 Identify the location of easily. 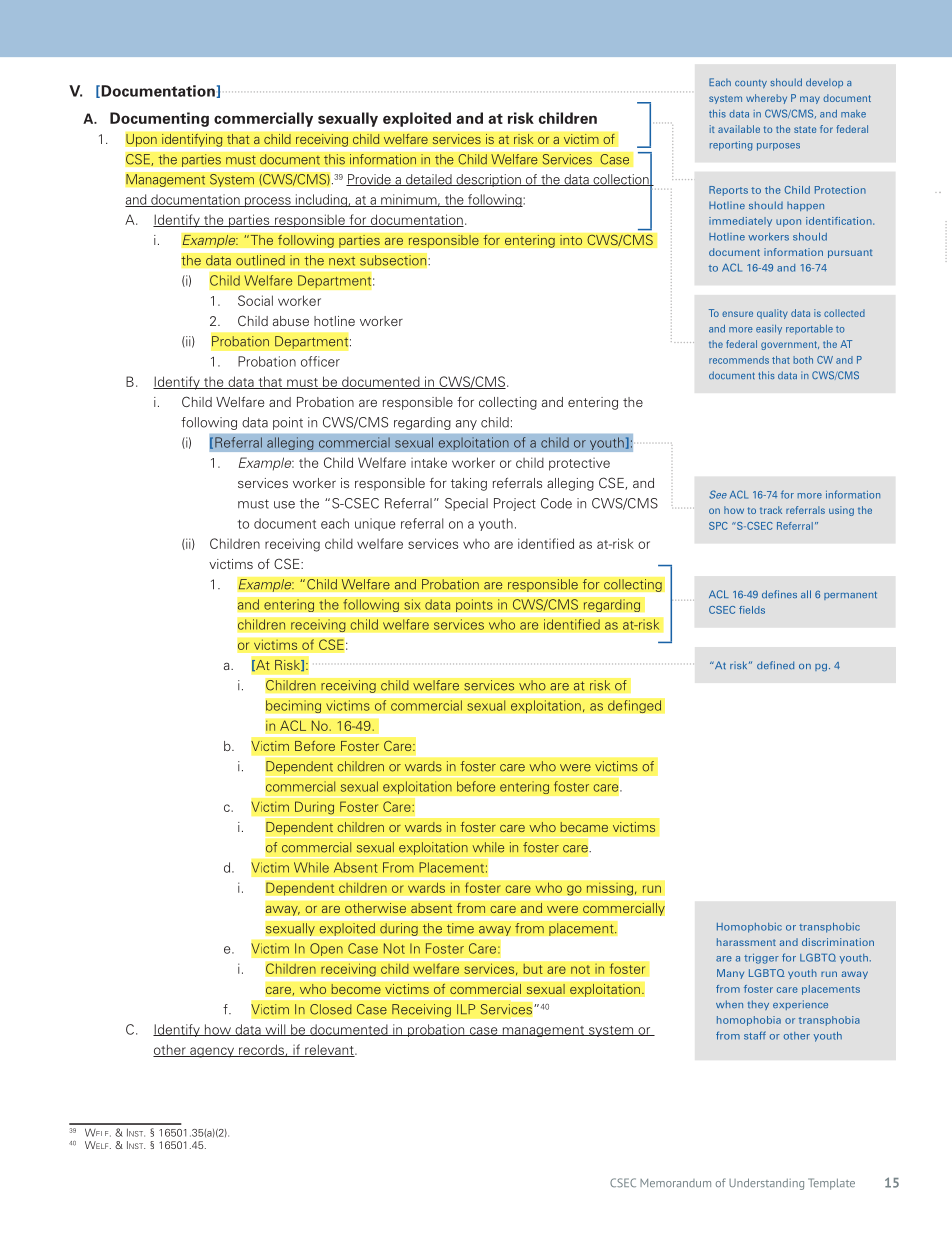
(769, 329).
